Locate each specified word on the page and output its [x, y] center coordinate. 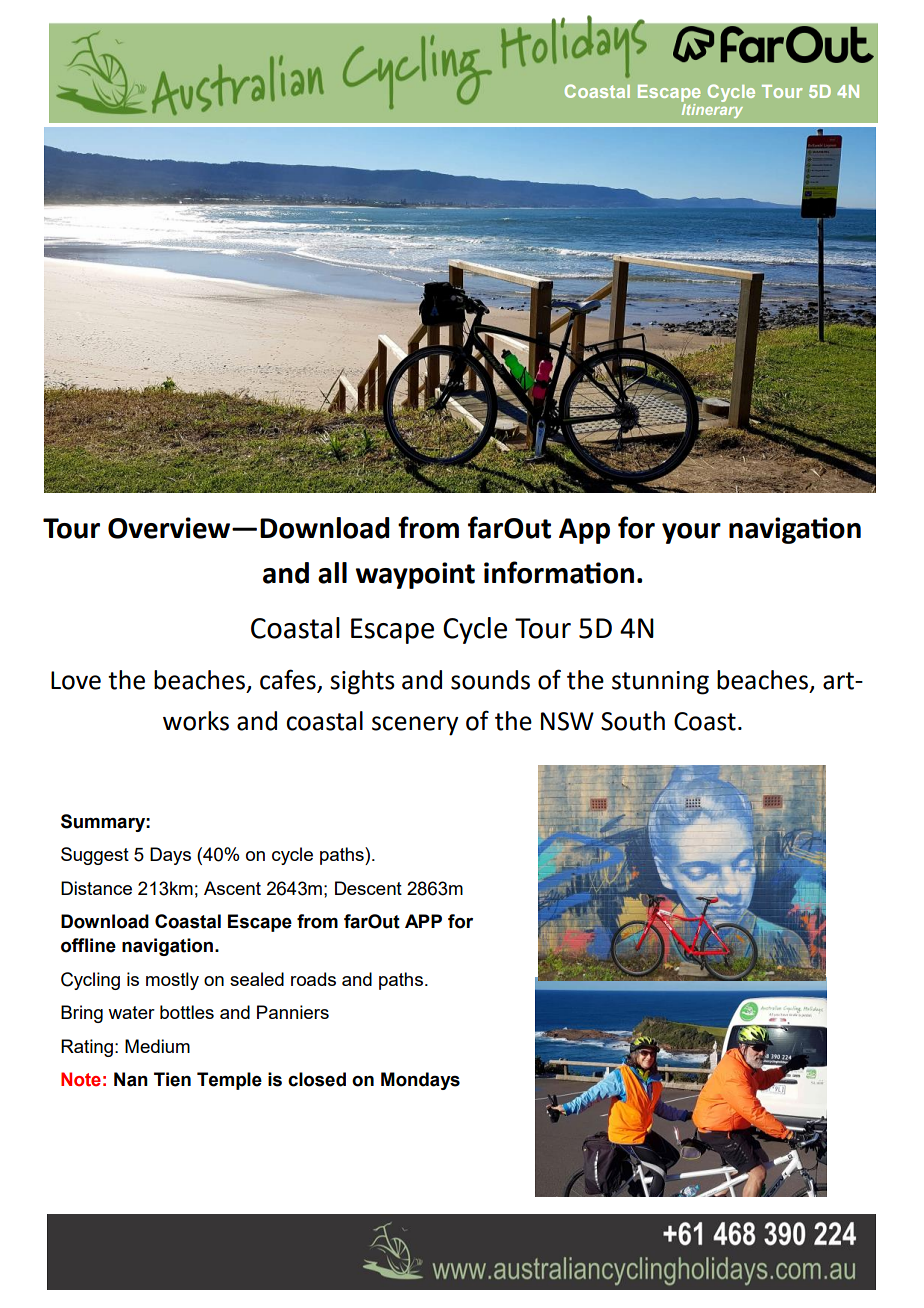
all [332, 573]
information [559, 572]
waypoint [415, 575]
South [633, 721]
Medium [157, 1046]
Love [76, 680]
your [691, 533]
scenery [415, 726]
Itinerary [712, 109]
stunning [660, 683]
